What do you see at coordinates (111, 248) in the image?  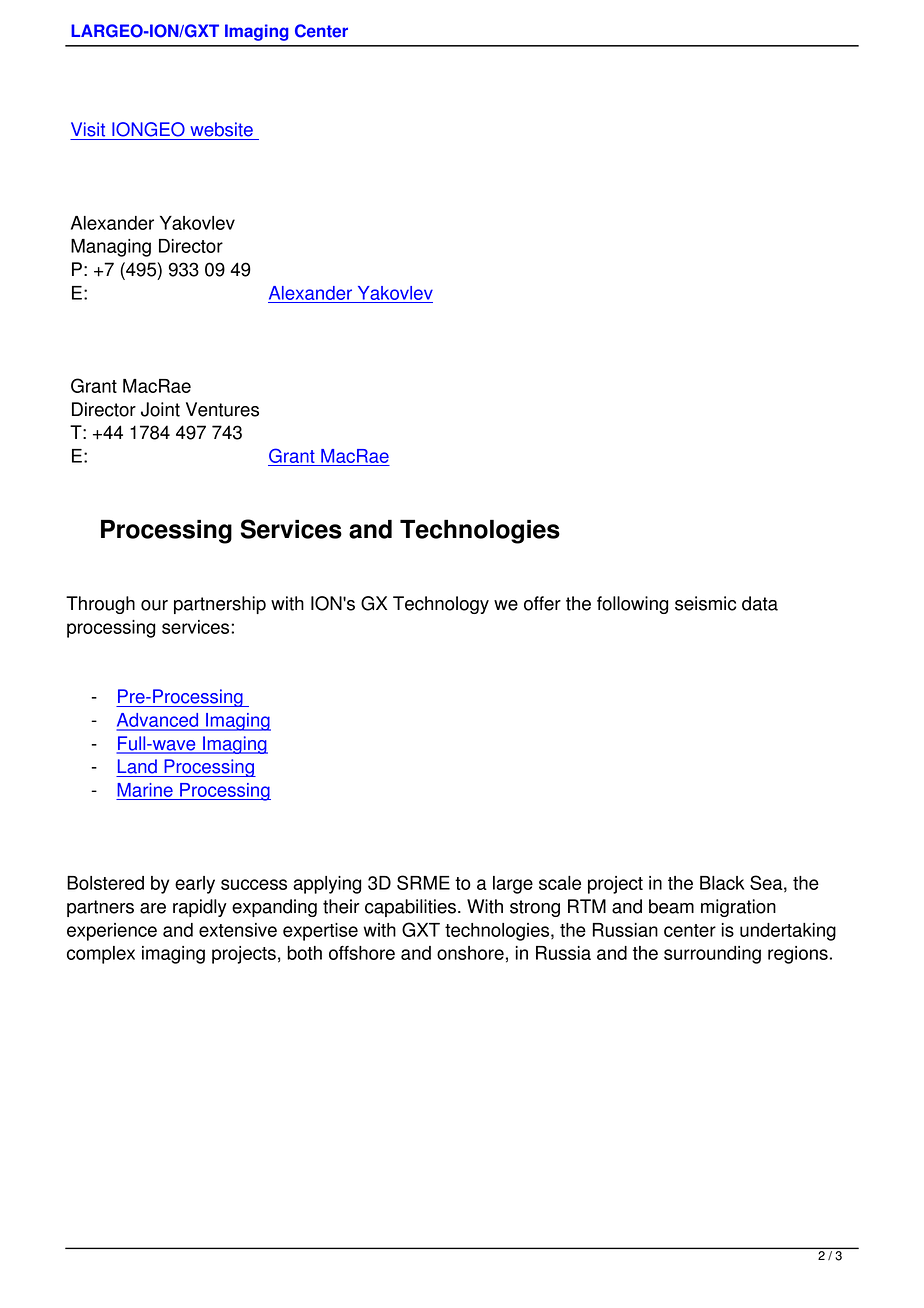 I see `Managing` at bounding box center [111, 248].
